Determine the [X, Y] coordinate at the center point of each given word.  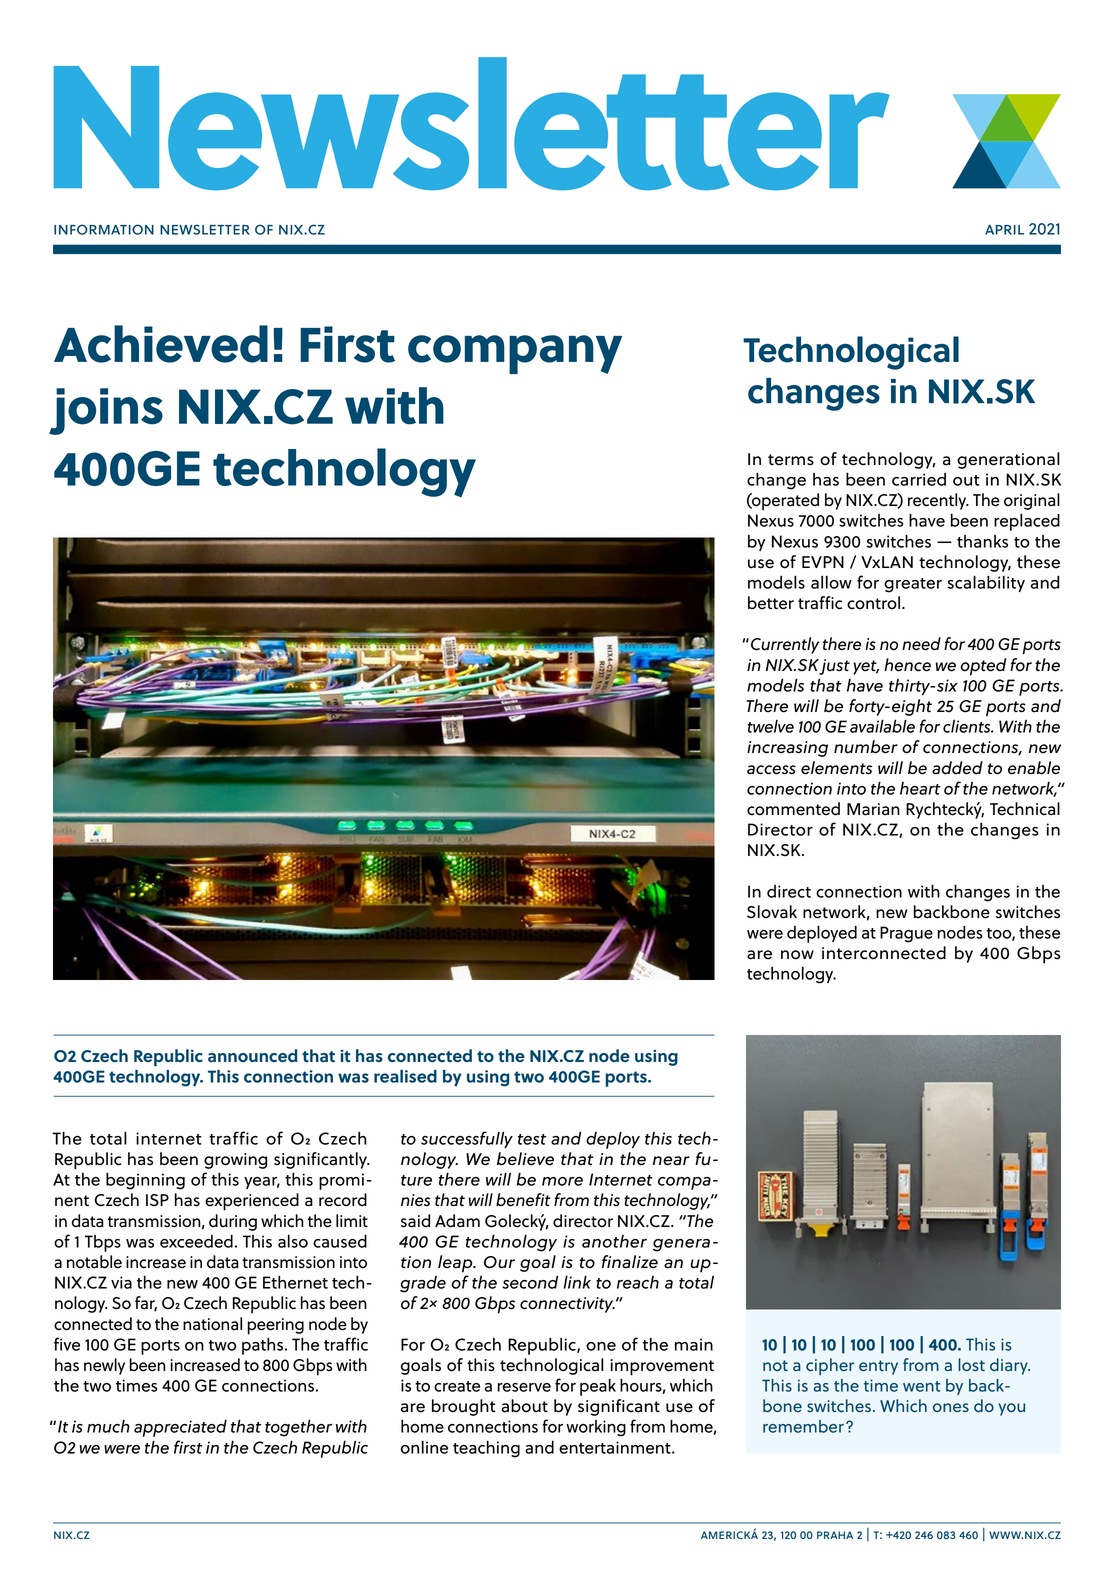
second [530, 1282]
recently [938, 501]
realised [405, 1076]
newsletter [205, 229]
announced [252, 1055]
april [1004, 230]
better [771, 603]
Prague [906, 934]
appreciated [180, 1428]
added [957, 768]
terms [791, 460]
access [771, 770]
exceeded [196, 1241]
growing [235, 1161]
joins [106, 411]
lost [971, 1364]
